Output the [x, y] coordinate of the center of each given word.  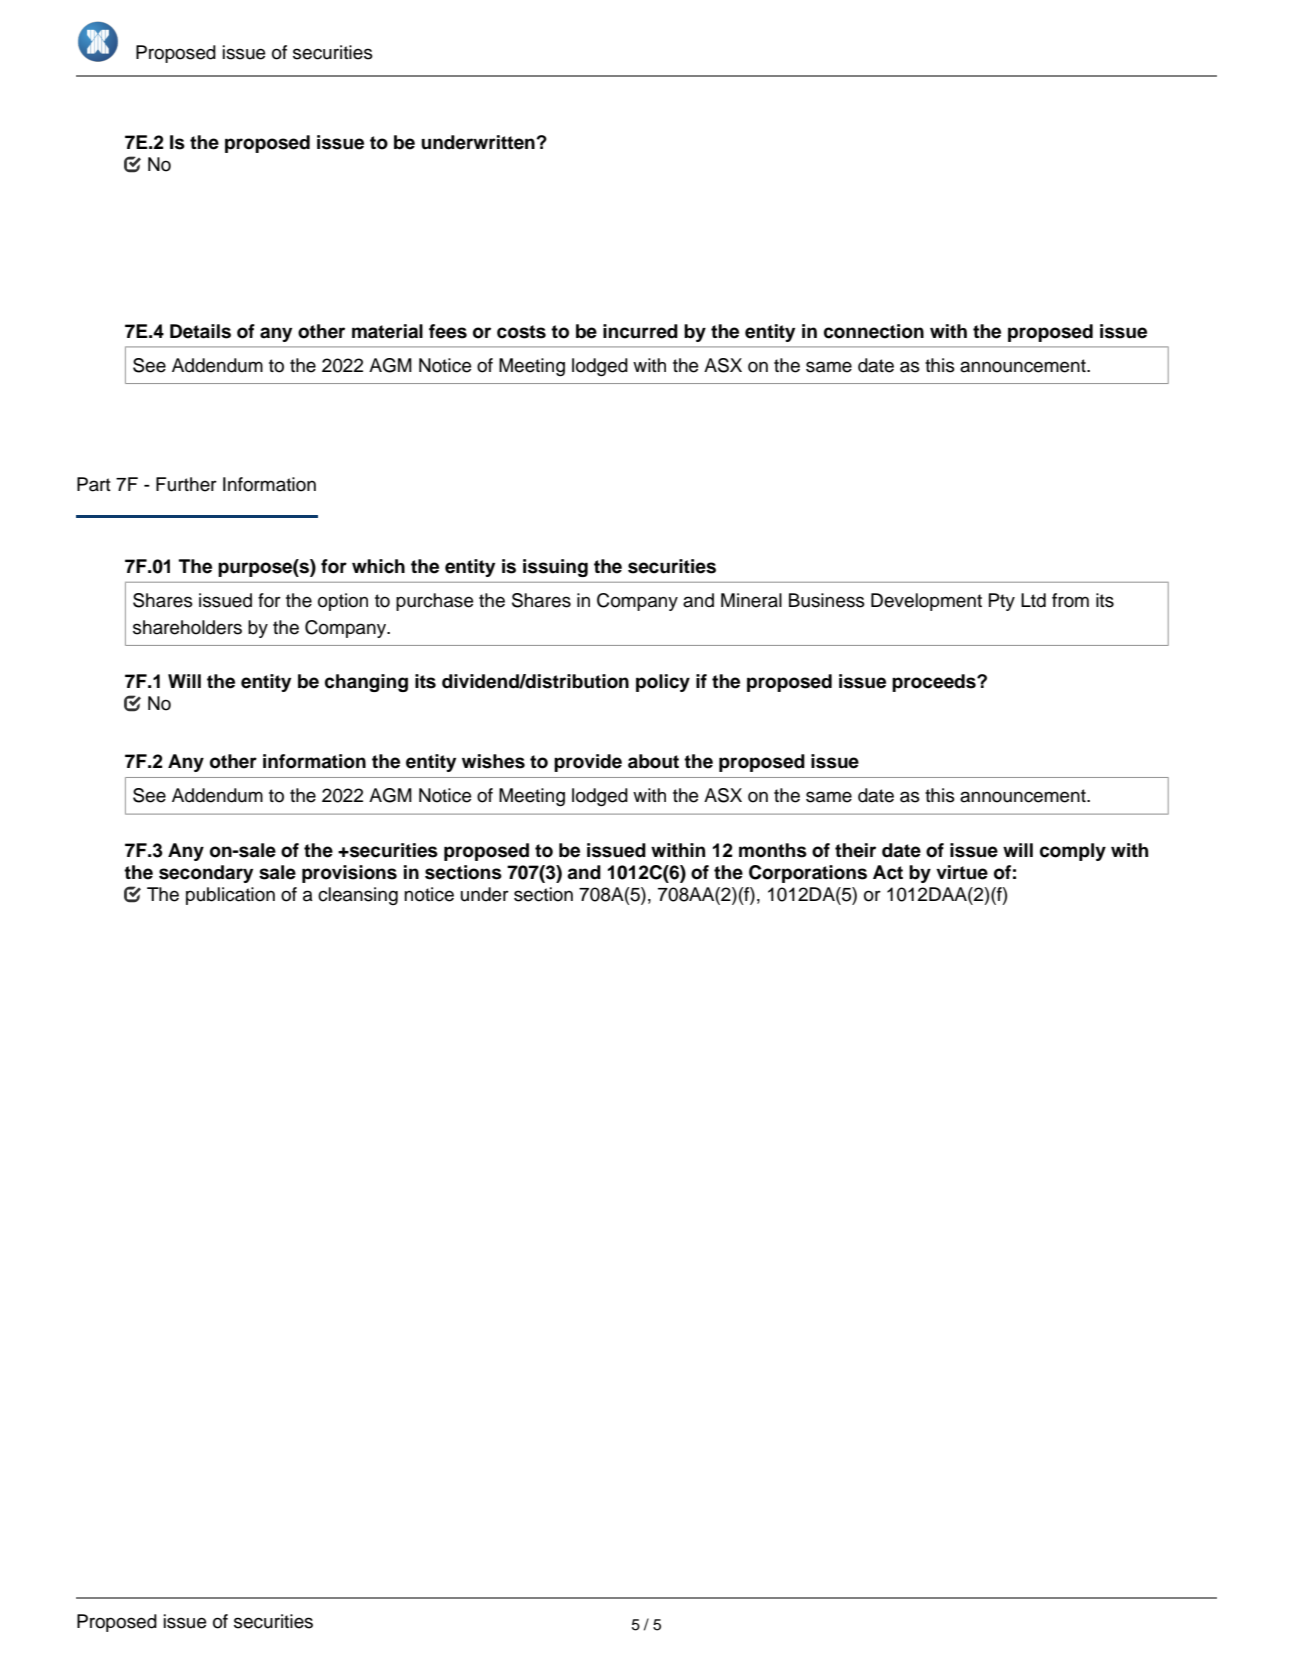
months [773, 850]
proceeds [935, 683]
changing [366, 683]
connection [874, 331]
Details [200, 331]
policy [663, 683]
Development [926, 602]
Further [186, 484]
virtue [962, 872]
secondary [206, 874]
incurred [640, 331]
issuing [555, 568]
